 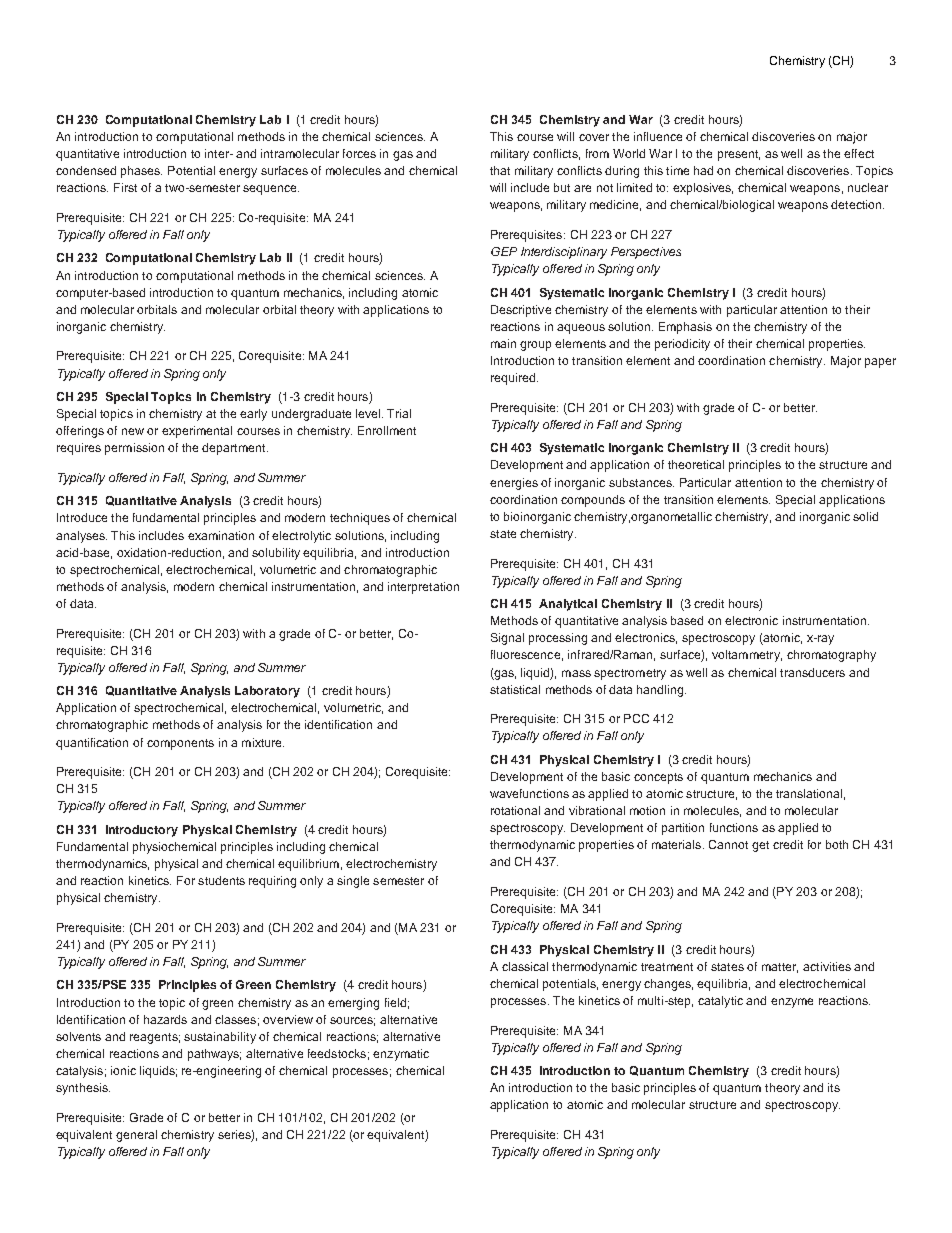 What do you see at coordinates (136, 1136) in the document?
I see `general` at bounding box center [136, 1136].
